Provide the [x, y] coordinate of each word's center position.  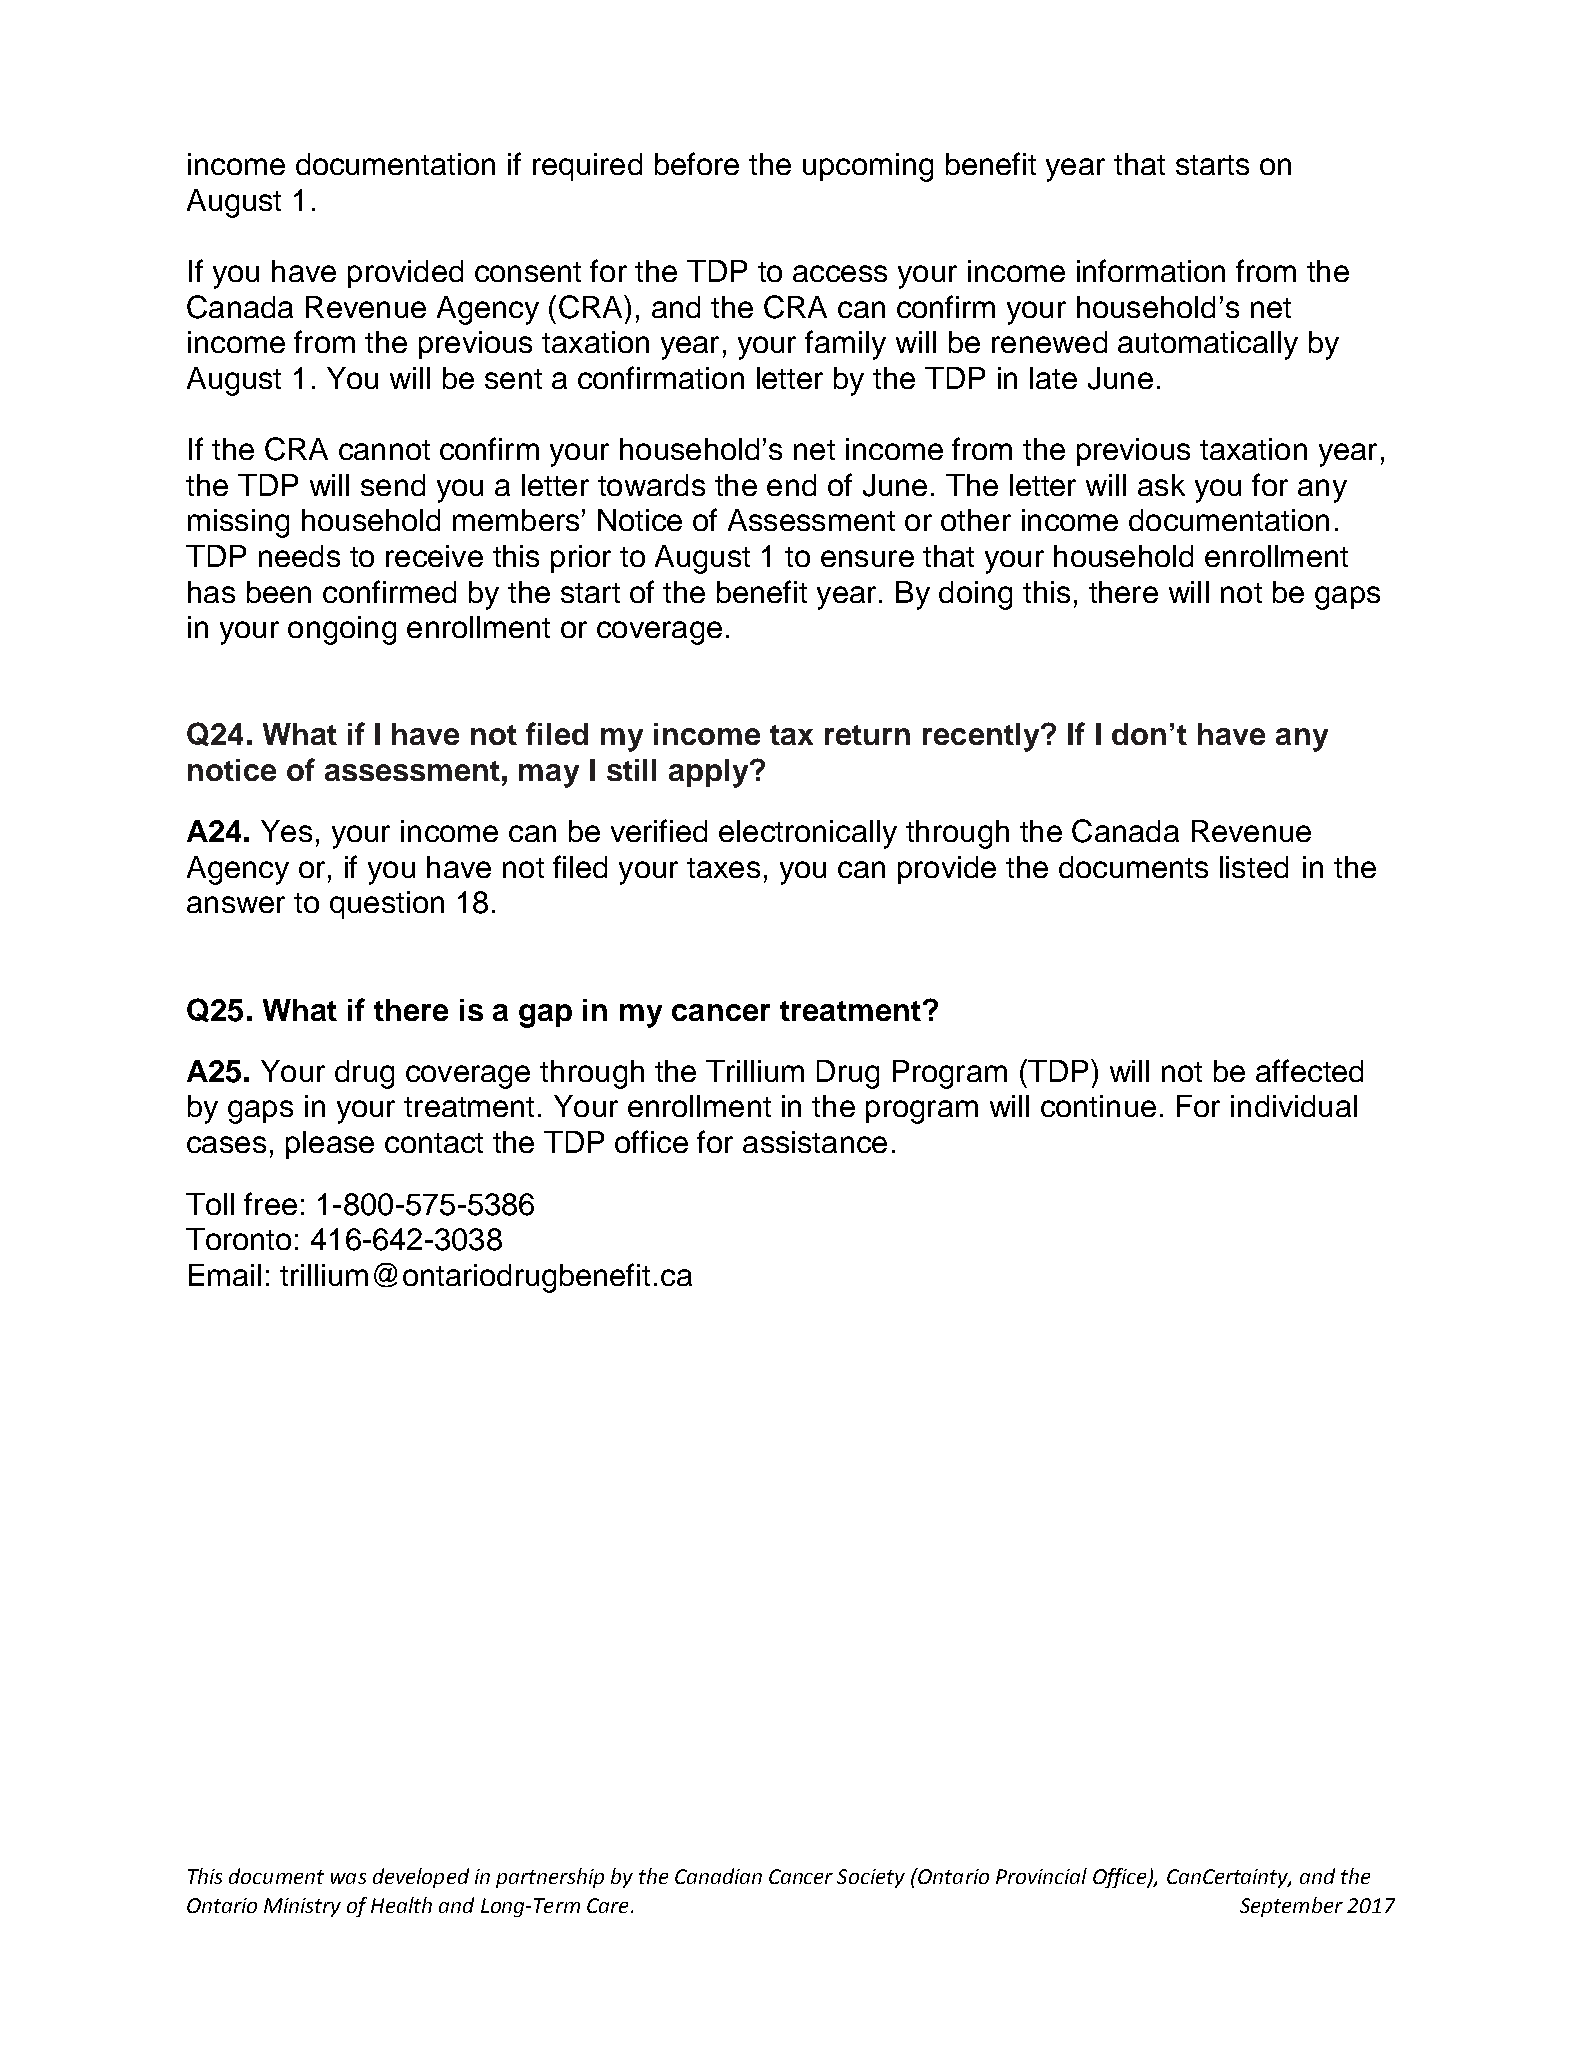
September [1291, 1907]
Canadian [718, 1876]
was [348, 1878]
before [697, 163]
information [1151, 270]
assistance [815, 1142]
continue [1098, 1106]
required [587, 167]
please [330, 1145]
